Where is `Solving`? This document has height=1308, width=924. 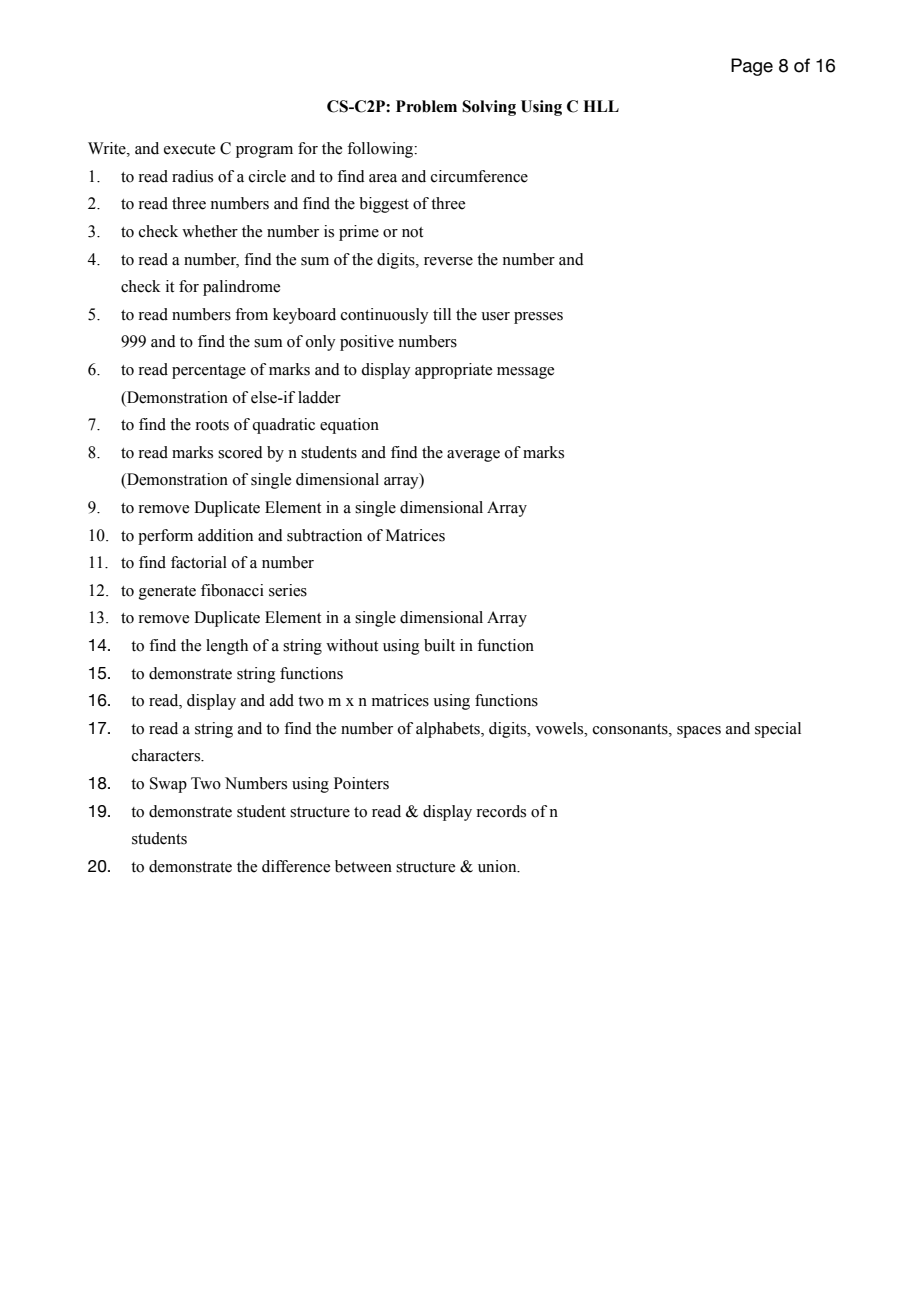 Solving is located at coordinates (489, 108).
